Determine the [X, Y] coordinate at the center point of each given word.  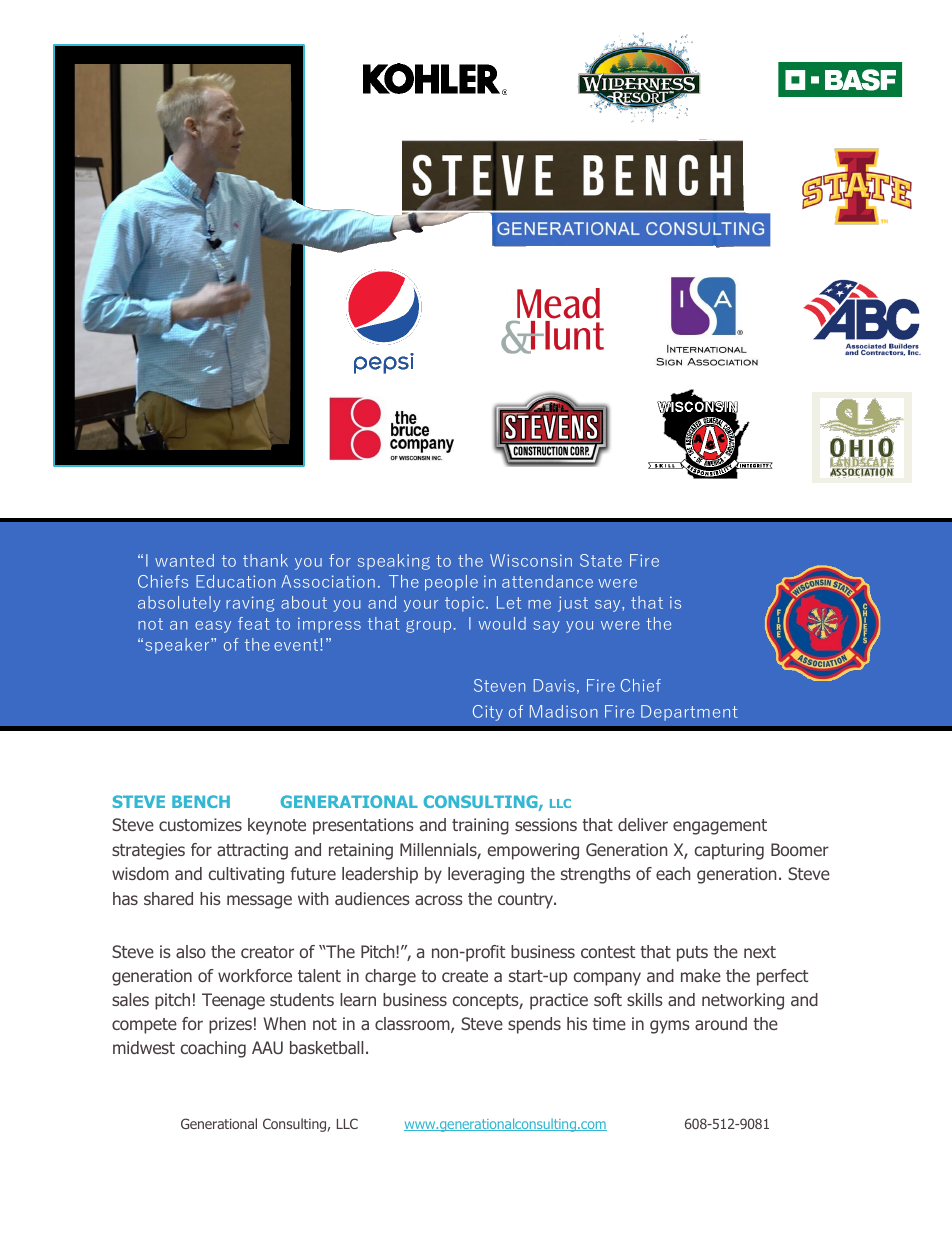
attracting [252, 851]
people [451, 583]
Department [689, 713]
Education [236, 581]
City [488, 713]
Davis [554, 685]
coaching [213, 1049]
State [601, 560]
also [191, 951]
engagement [720, 827]
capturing [729, 851]
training [480, 826]
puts [692, 954]
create [465, 976]
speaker [179, 646]
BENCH [201, 801]
